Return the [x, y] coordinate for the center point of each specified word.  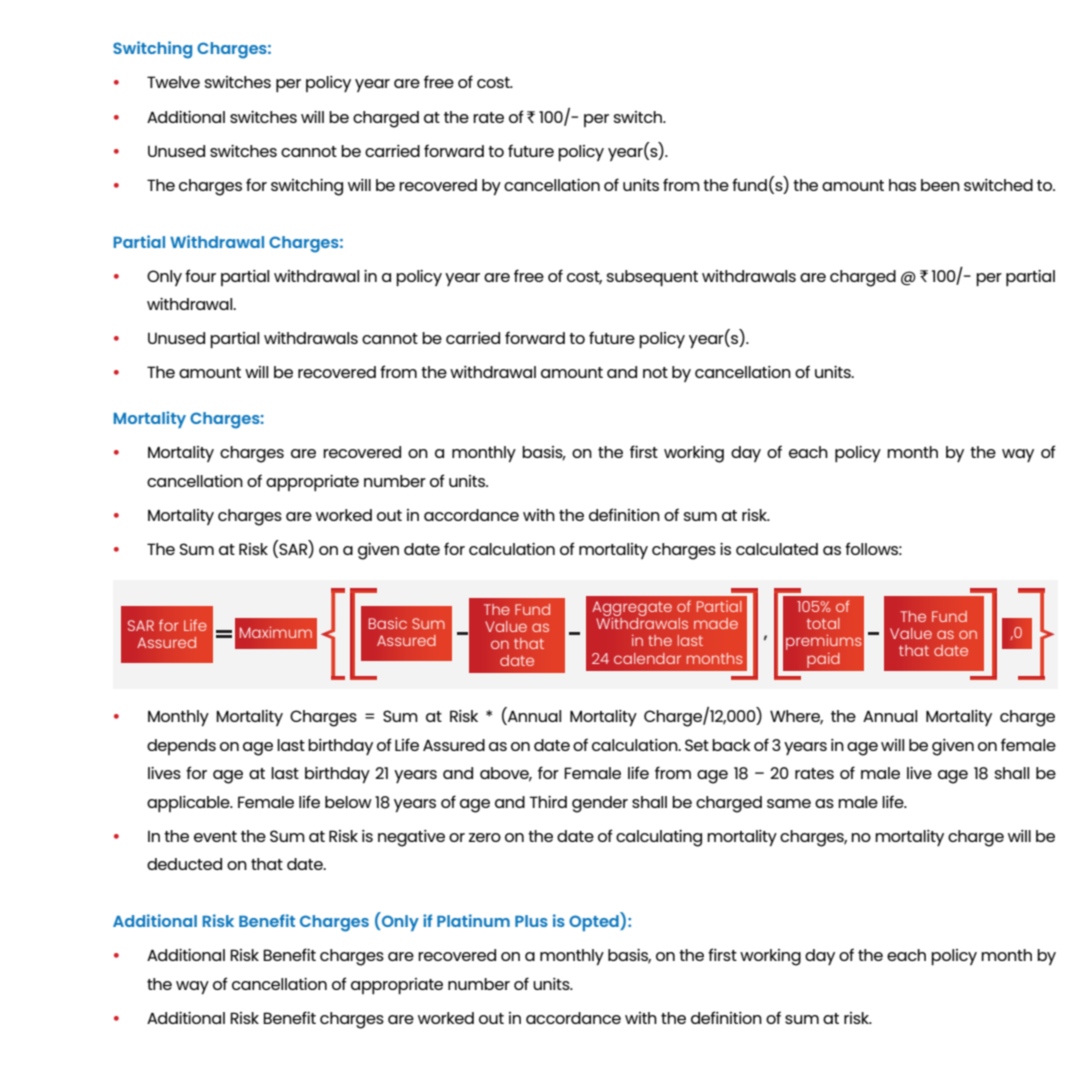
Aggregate [632, 610]
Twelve [173, 82]
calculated [777, 549]
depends [181, 747]
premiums [824, 642]
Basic [388, 623]
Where [796, 717]
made [716, 623]
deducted [184, 864]
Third [548, 802]
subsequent [652, 278]
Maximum [276, 632]
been [940, 185]
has [902, 185]
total [823, 623]
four [200, 275]
